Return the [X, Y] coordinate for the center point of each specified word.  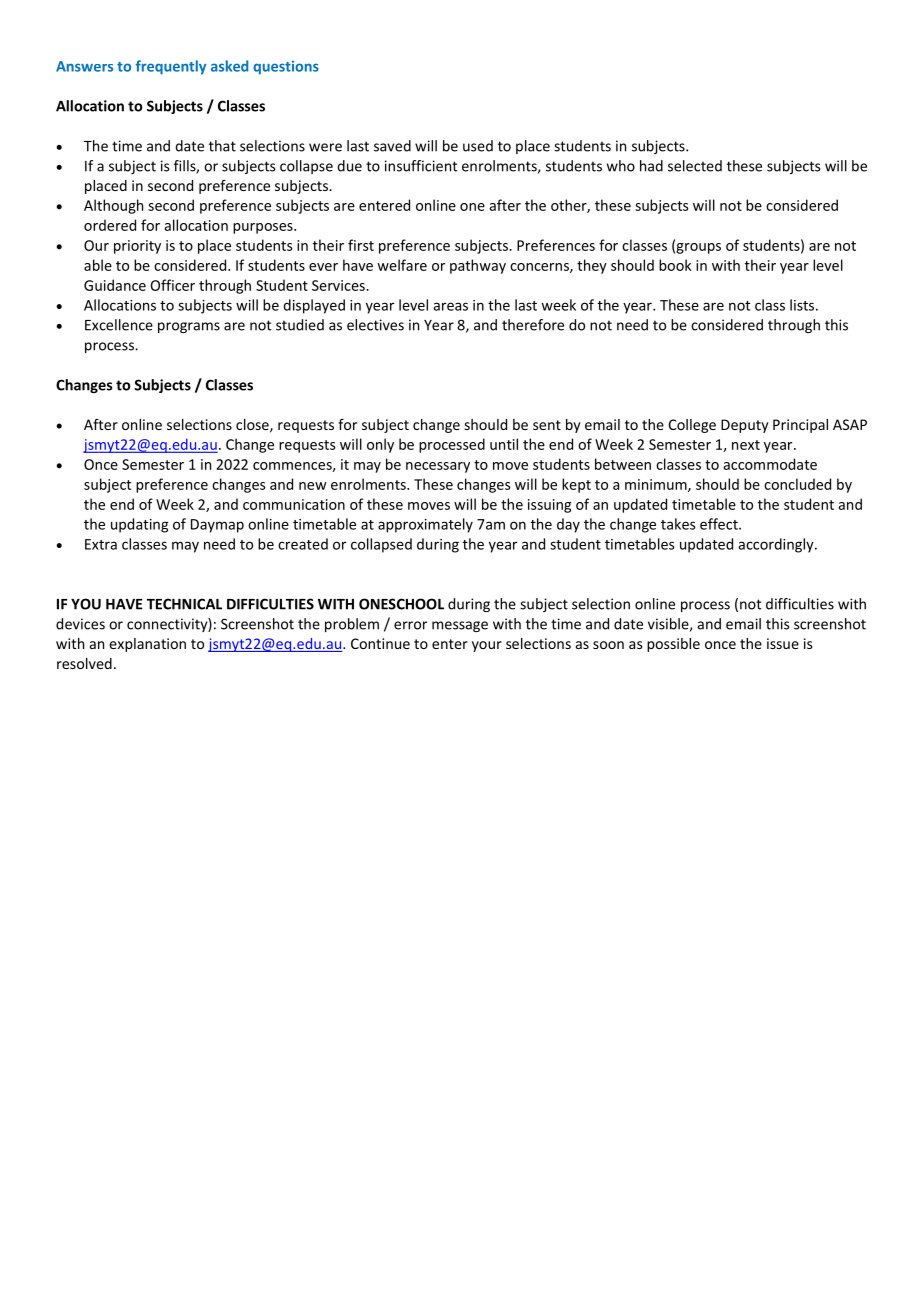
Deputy [745, 426]
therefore [533, 325]
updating [139, 525]
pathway [478, 266]
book [675, 265]
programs [189, 327]
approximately [425, 525]
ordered [110, 225]
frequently [171, 67]
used [478, 146]
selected [695, 166]
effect [720, 524]
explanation [147, 645]
